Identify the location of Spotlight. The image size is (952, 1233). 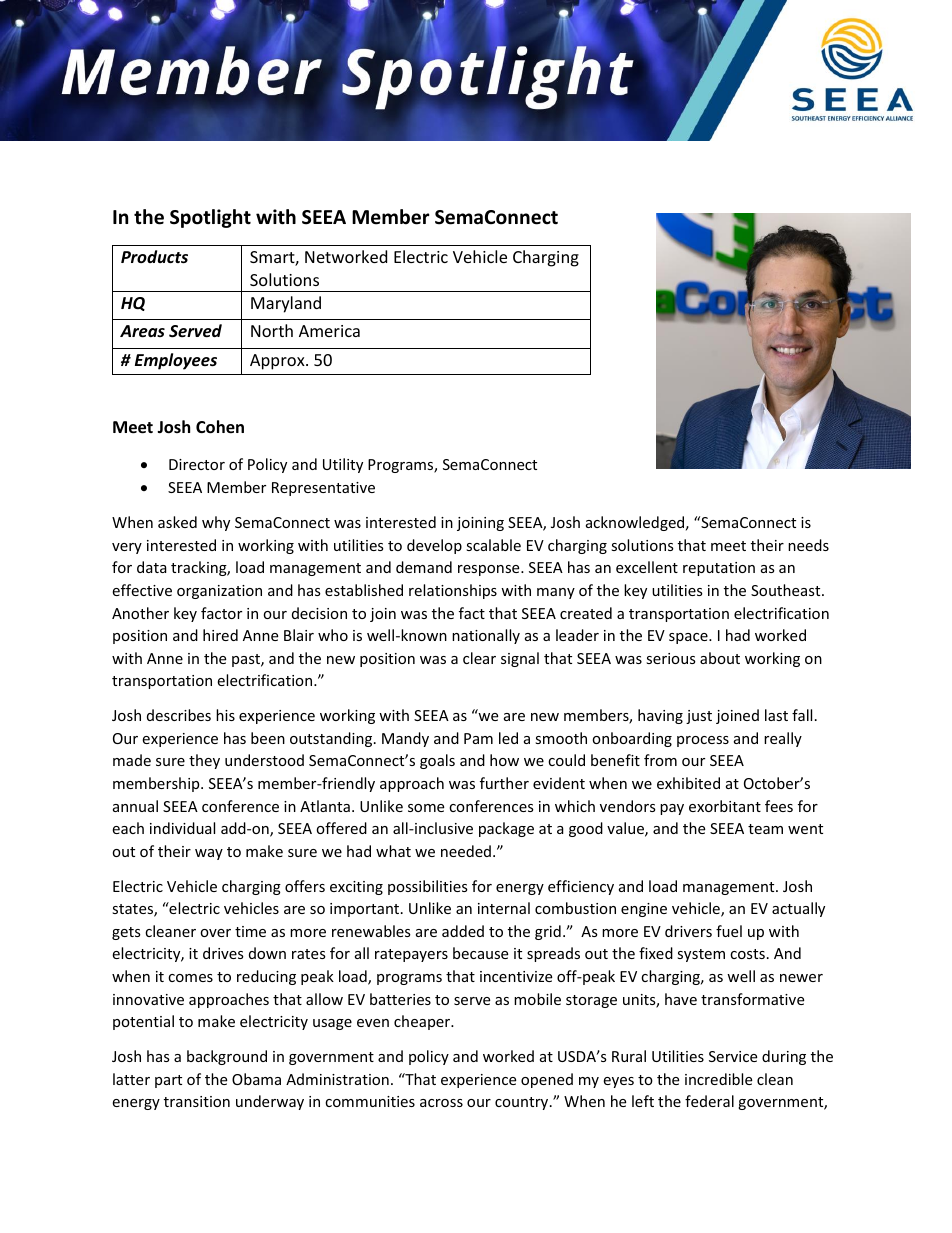
(210, 218).
